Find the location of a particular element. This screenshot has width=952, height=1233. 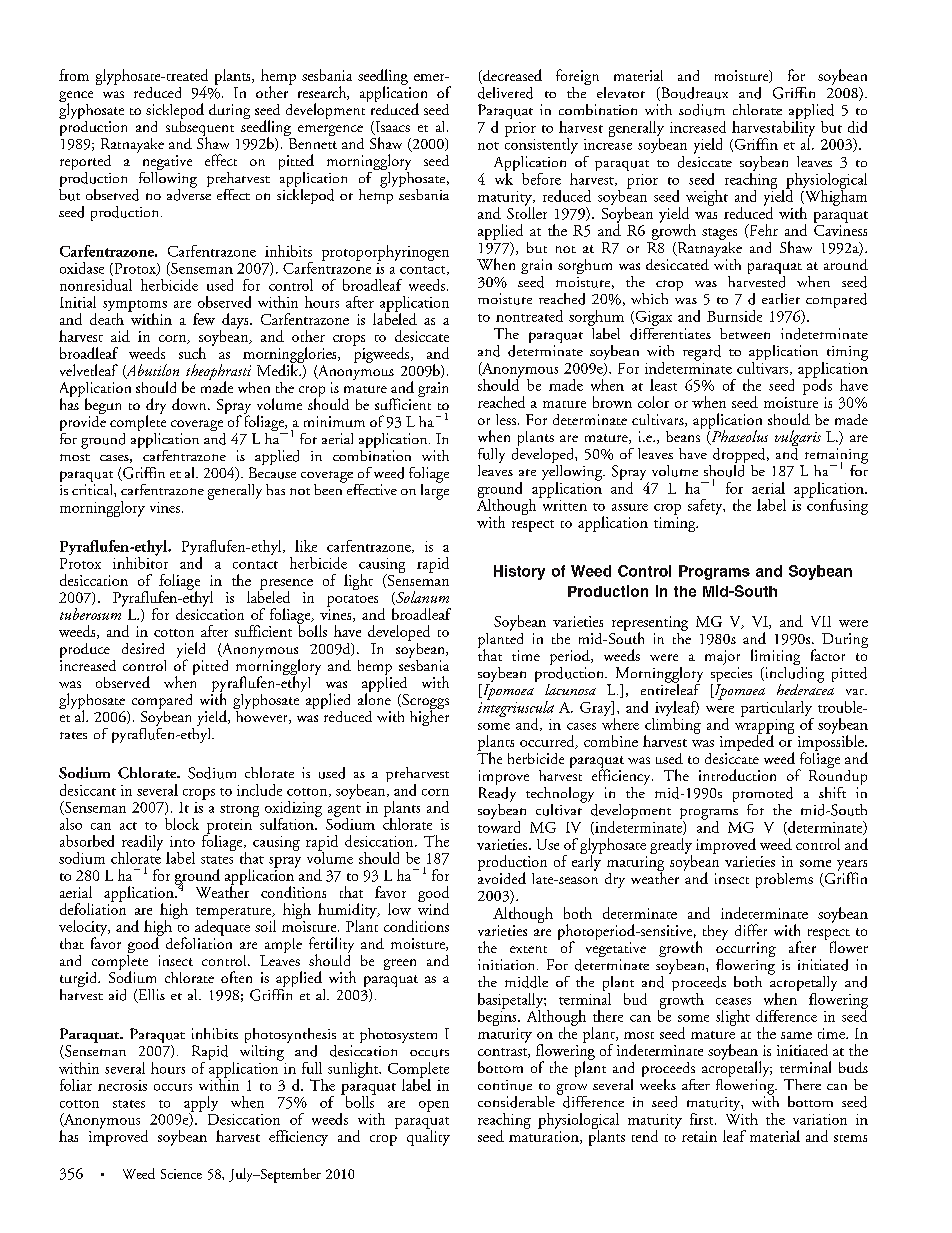

delivered is located at coordinates (505, 93).
